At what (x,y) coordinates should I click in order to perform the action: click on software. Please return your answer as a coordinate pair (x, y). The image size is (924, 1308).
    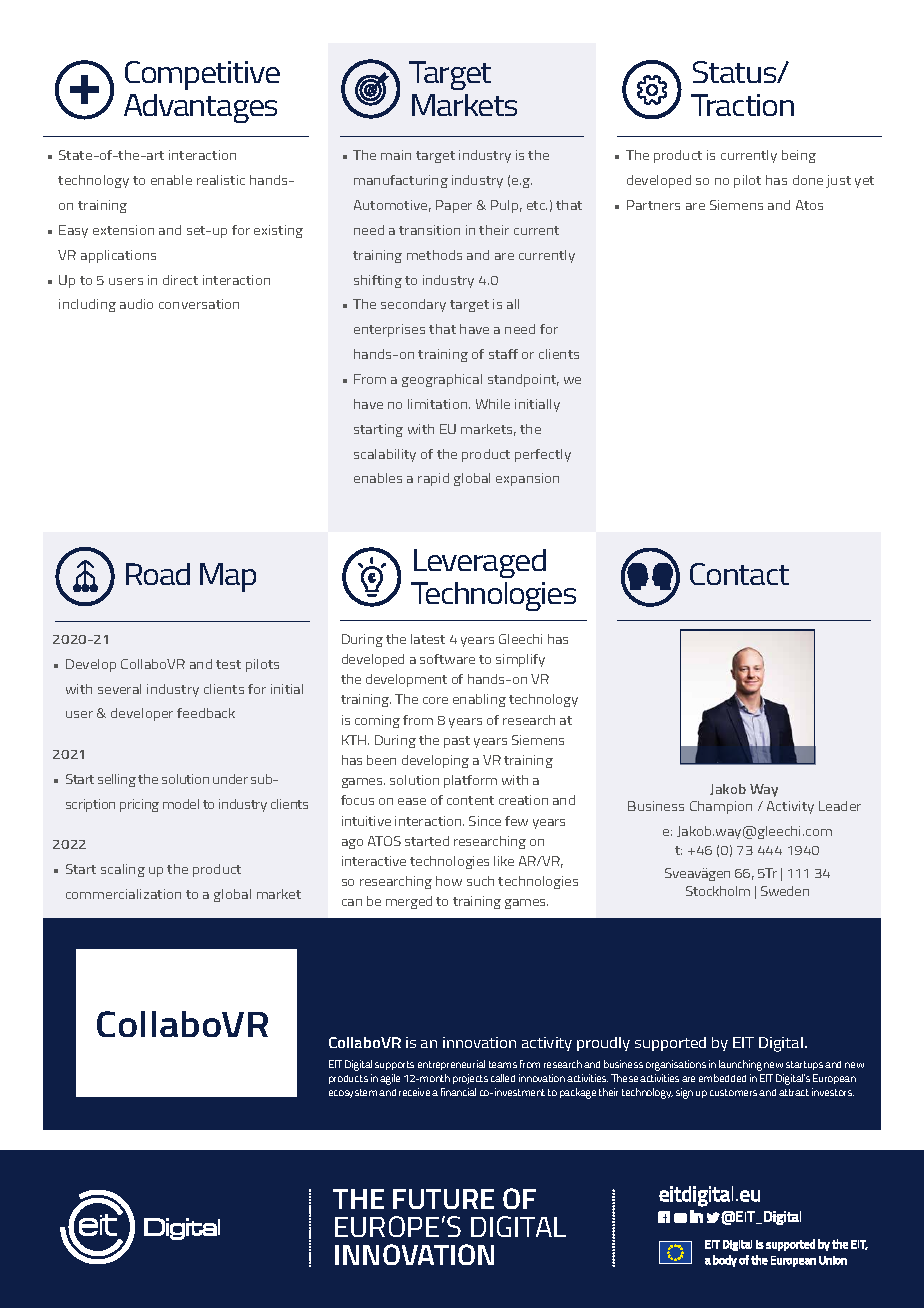
    Looking at the image, I should click on (447, 659).
